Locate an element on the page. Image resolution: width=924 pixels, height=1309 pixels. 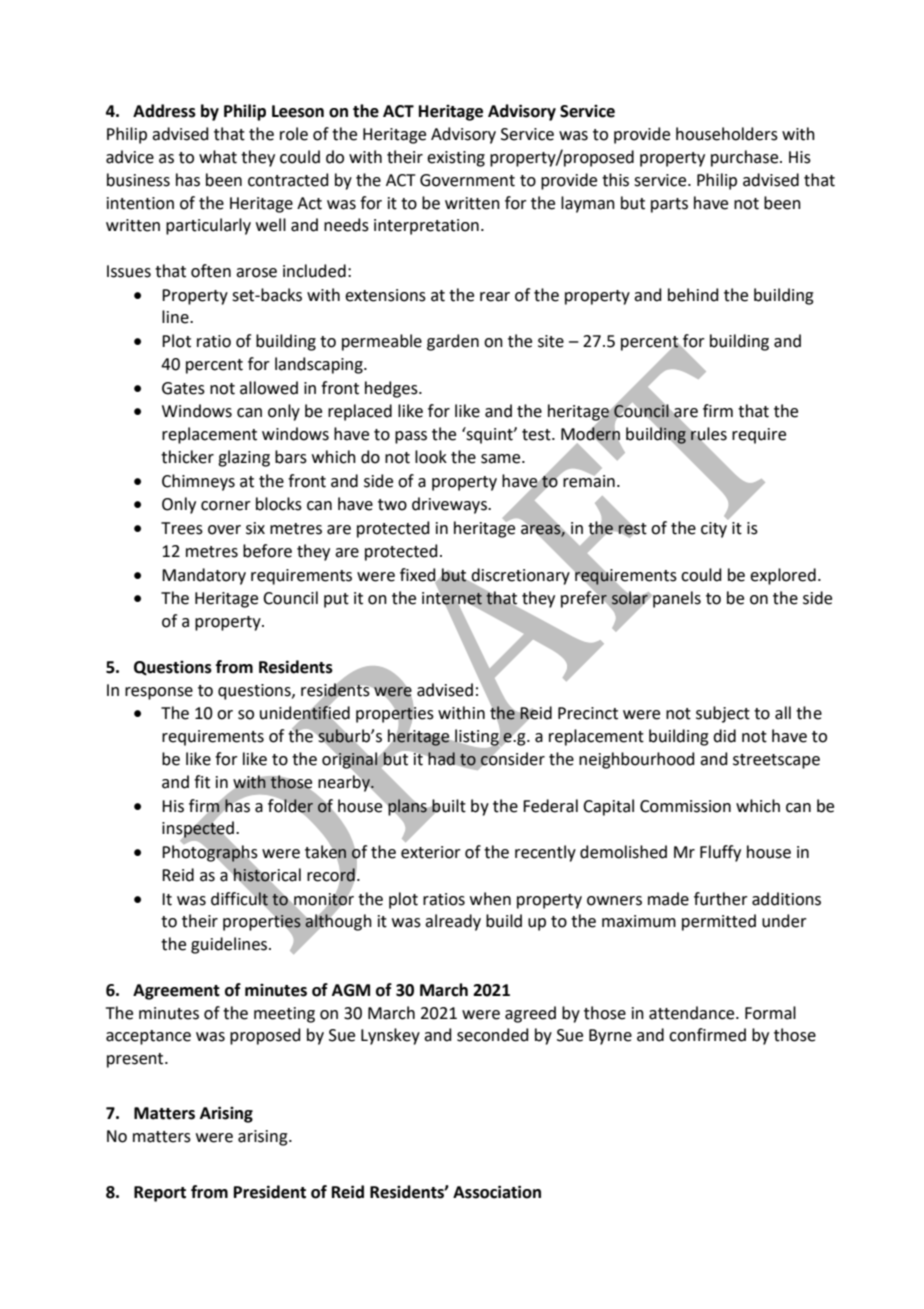
what is located at coordinates (218, 157).
